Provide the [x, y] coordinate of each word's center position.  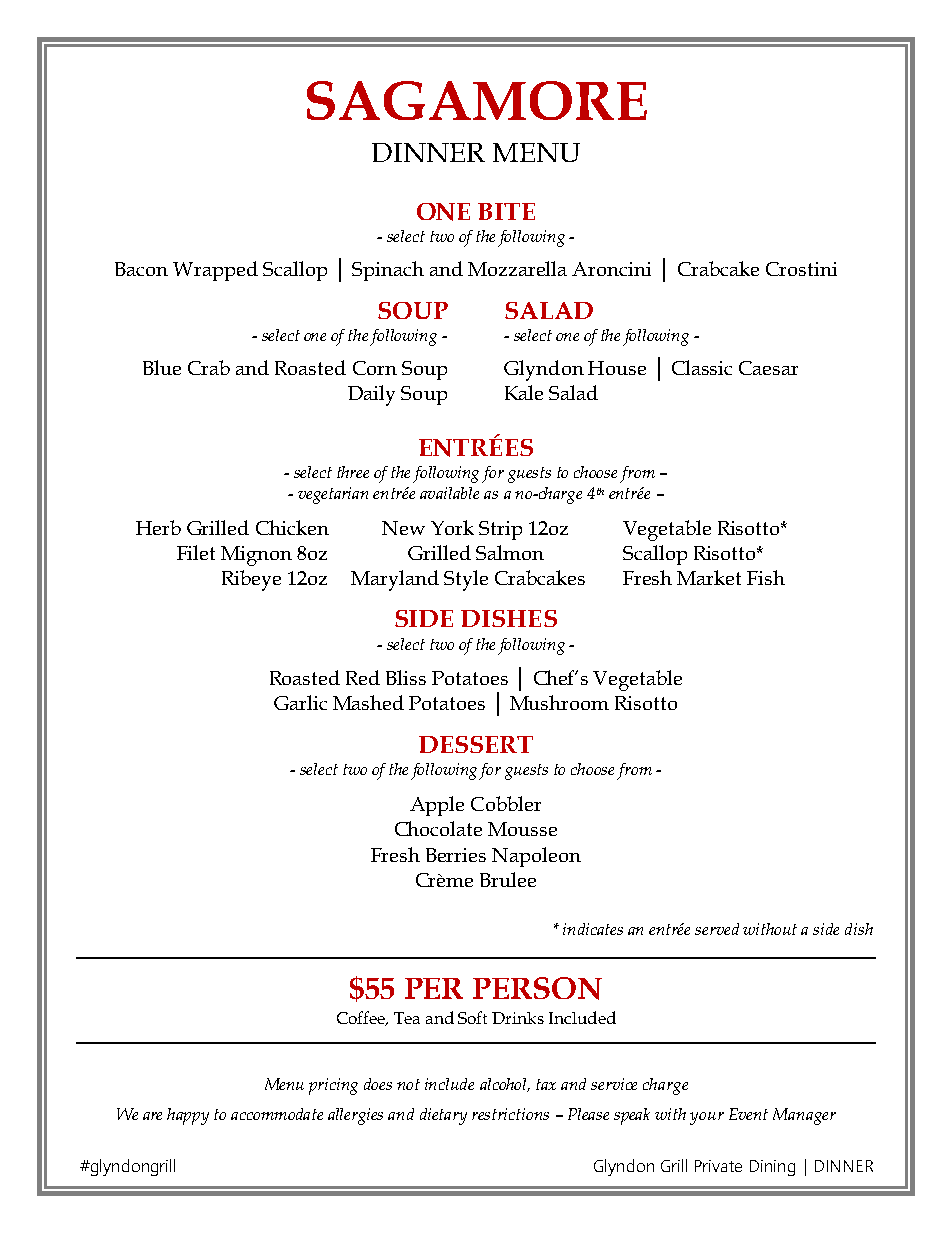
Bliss [406, 677]
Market [709, 577]
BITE [506, 211]
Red [363, 677]
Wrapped [215, 271]
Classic [702, 367]
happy [188, 1116]
